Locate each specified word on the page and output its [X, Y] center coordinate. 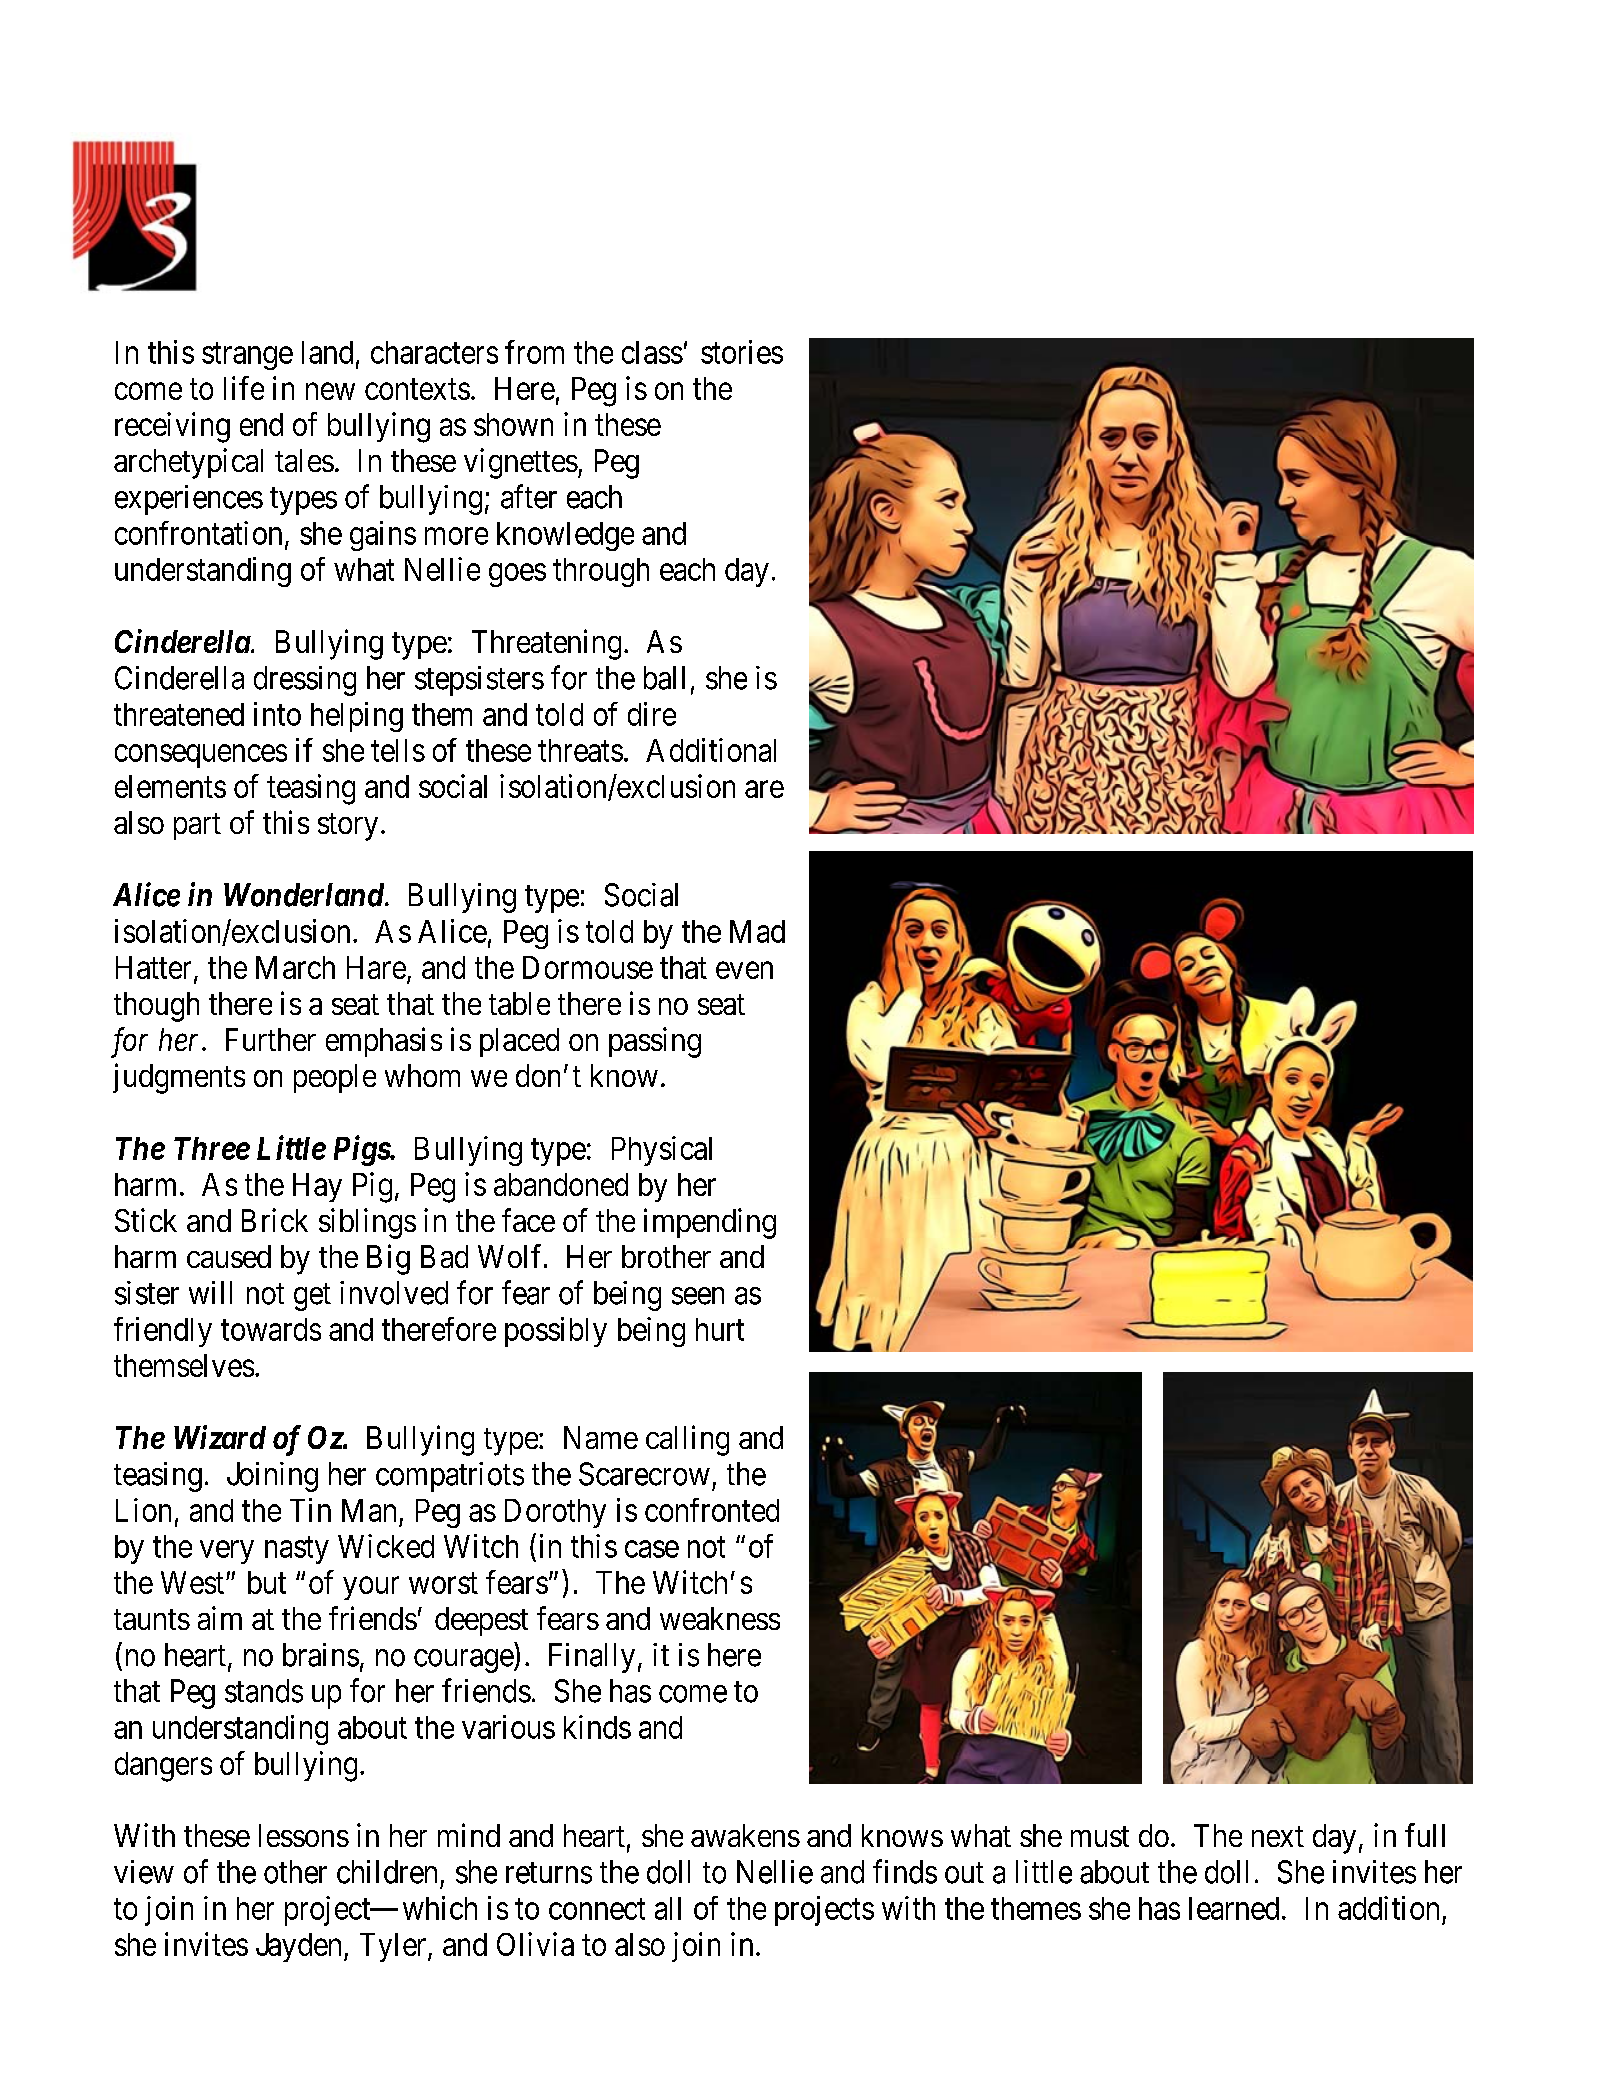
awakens [745, 1835]
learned [1234, 1908]
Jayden [298, 1947]
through [601, 572]
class [652, 352]
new [330, 391]
